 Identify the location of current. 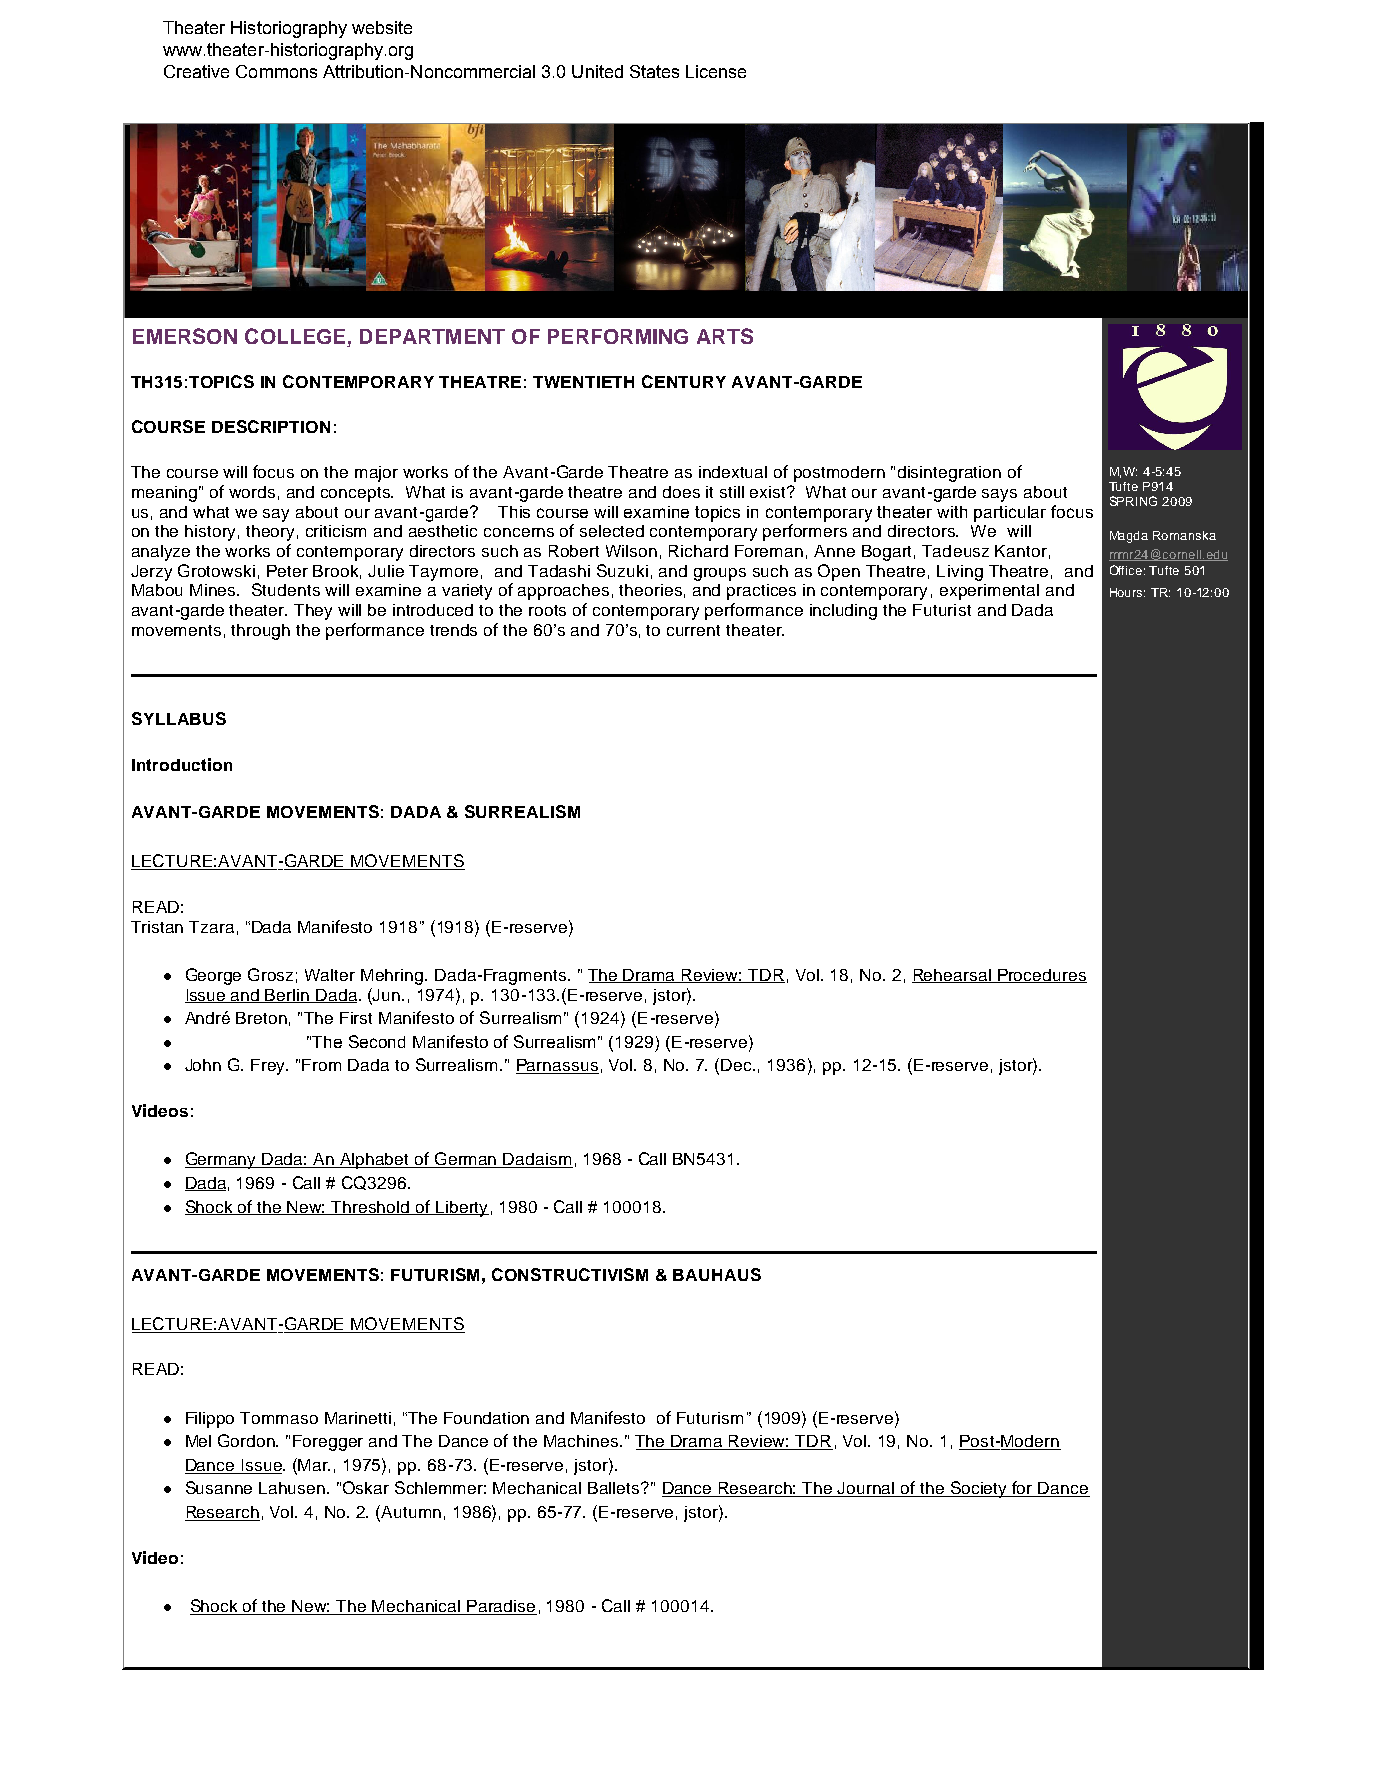
(693, 630).
